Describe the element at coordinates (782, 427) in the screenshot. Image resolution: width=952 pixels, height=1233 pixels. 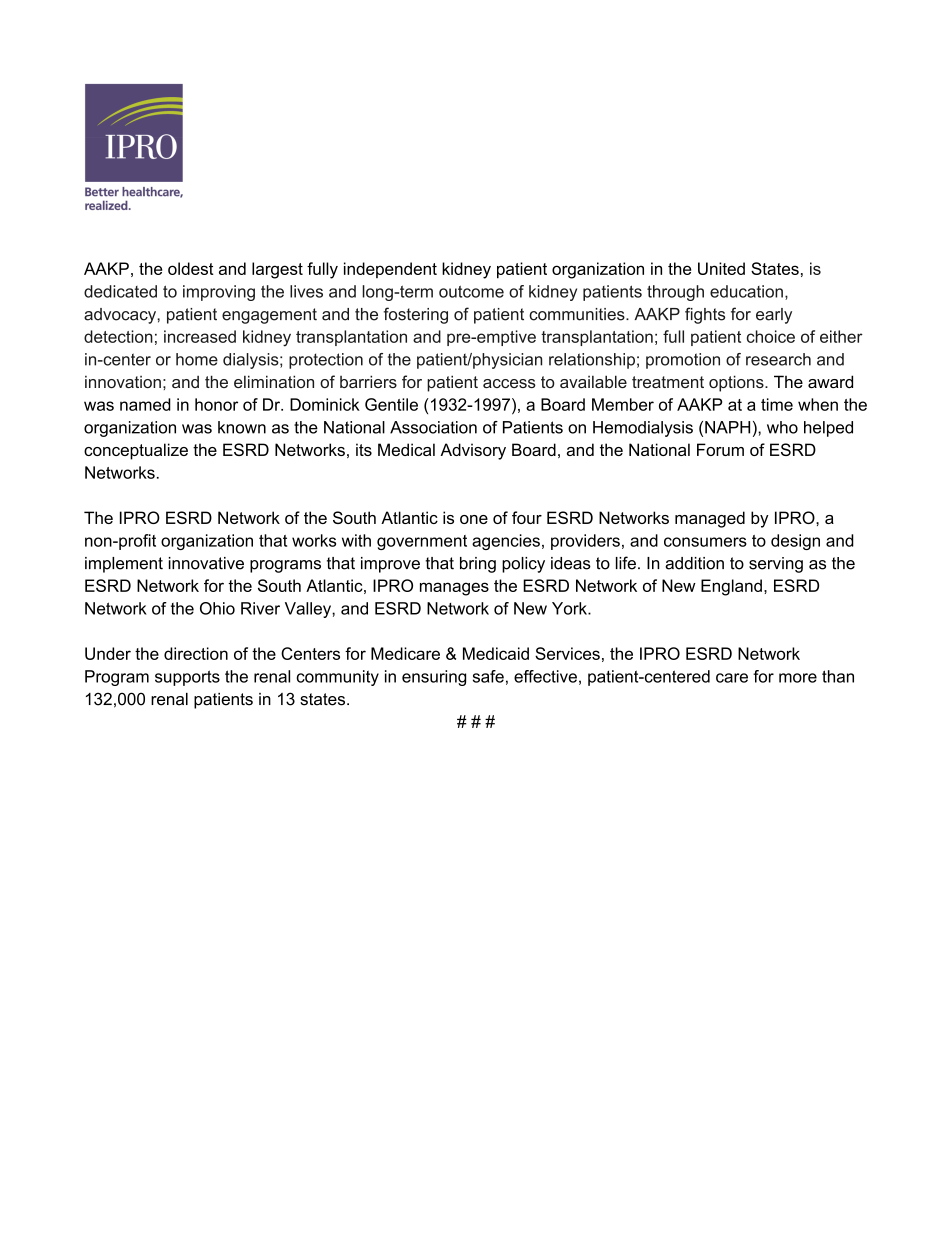
I see `who` at that location.
